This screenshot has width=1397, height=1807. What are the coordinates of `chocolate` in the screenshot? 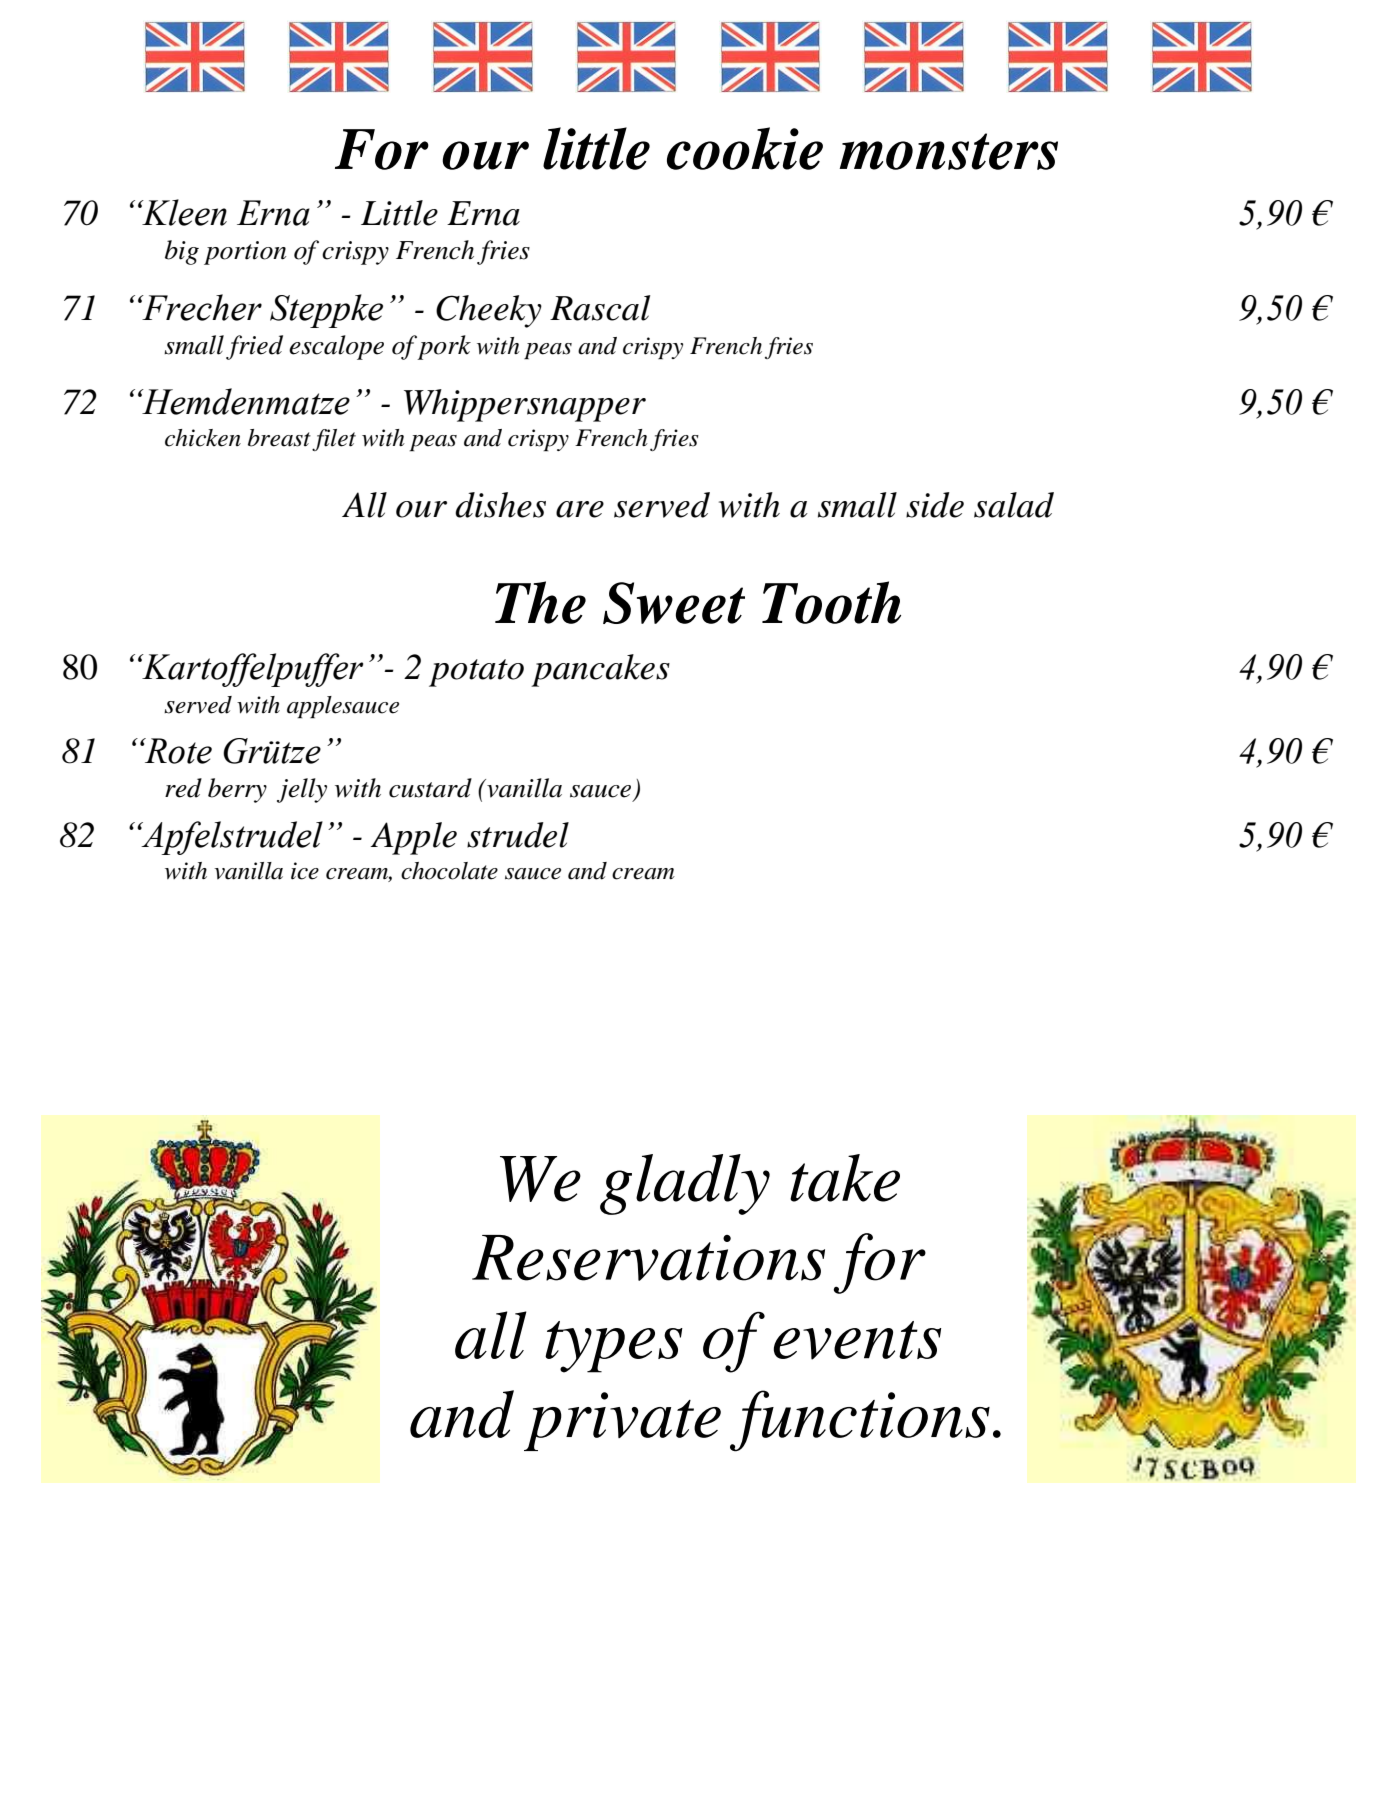 It's located at (449, 871).
